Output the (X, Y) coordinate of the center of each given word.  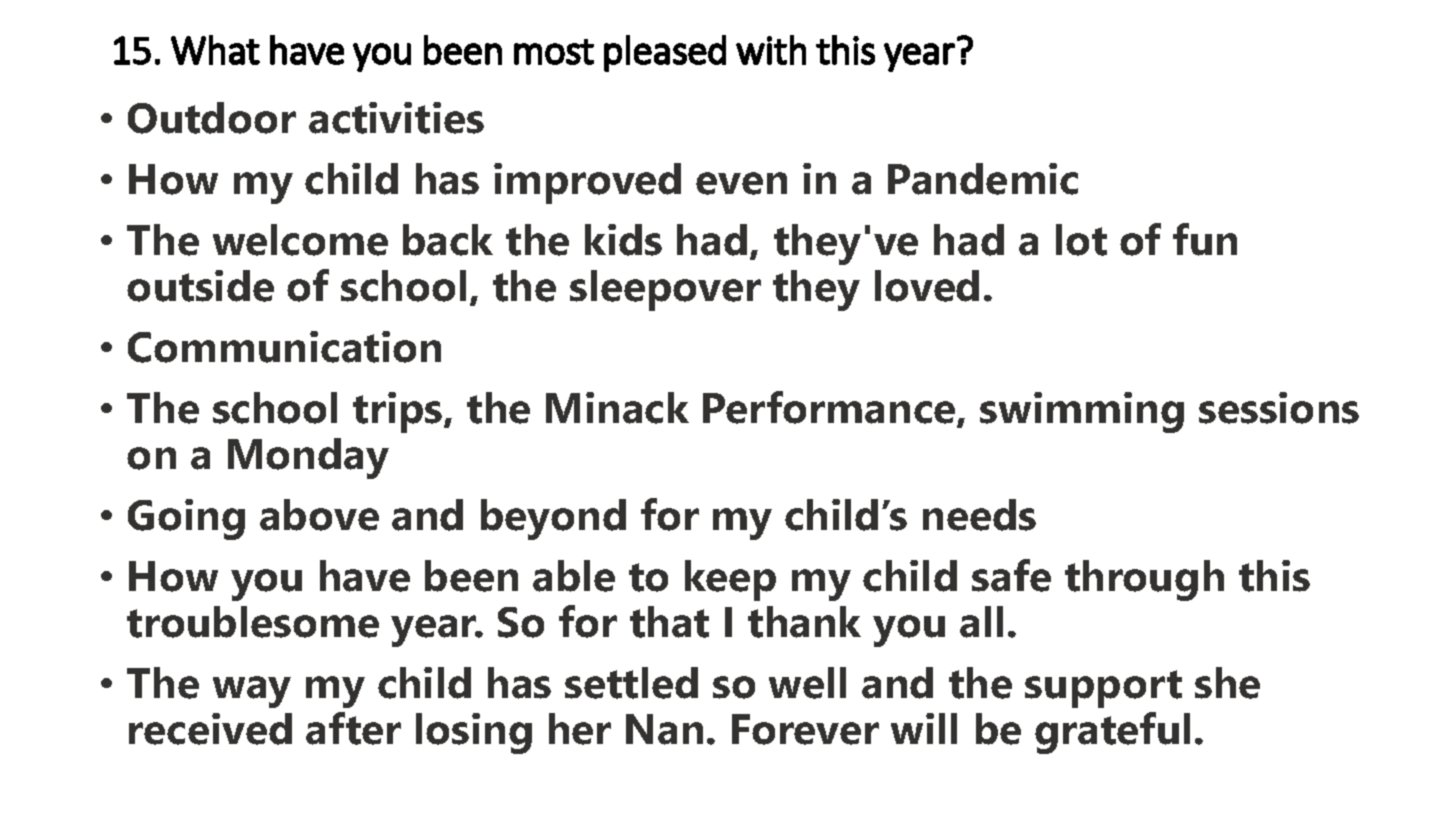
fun (1205, 239)
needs (979, 515)
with (771, 50)
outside (200, 286)
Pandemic (983, 179)
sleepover (665, 290)
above (319, 515)
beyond (553, 519)
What (215, 50)
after (353, 728)
